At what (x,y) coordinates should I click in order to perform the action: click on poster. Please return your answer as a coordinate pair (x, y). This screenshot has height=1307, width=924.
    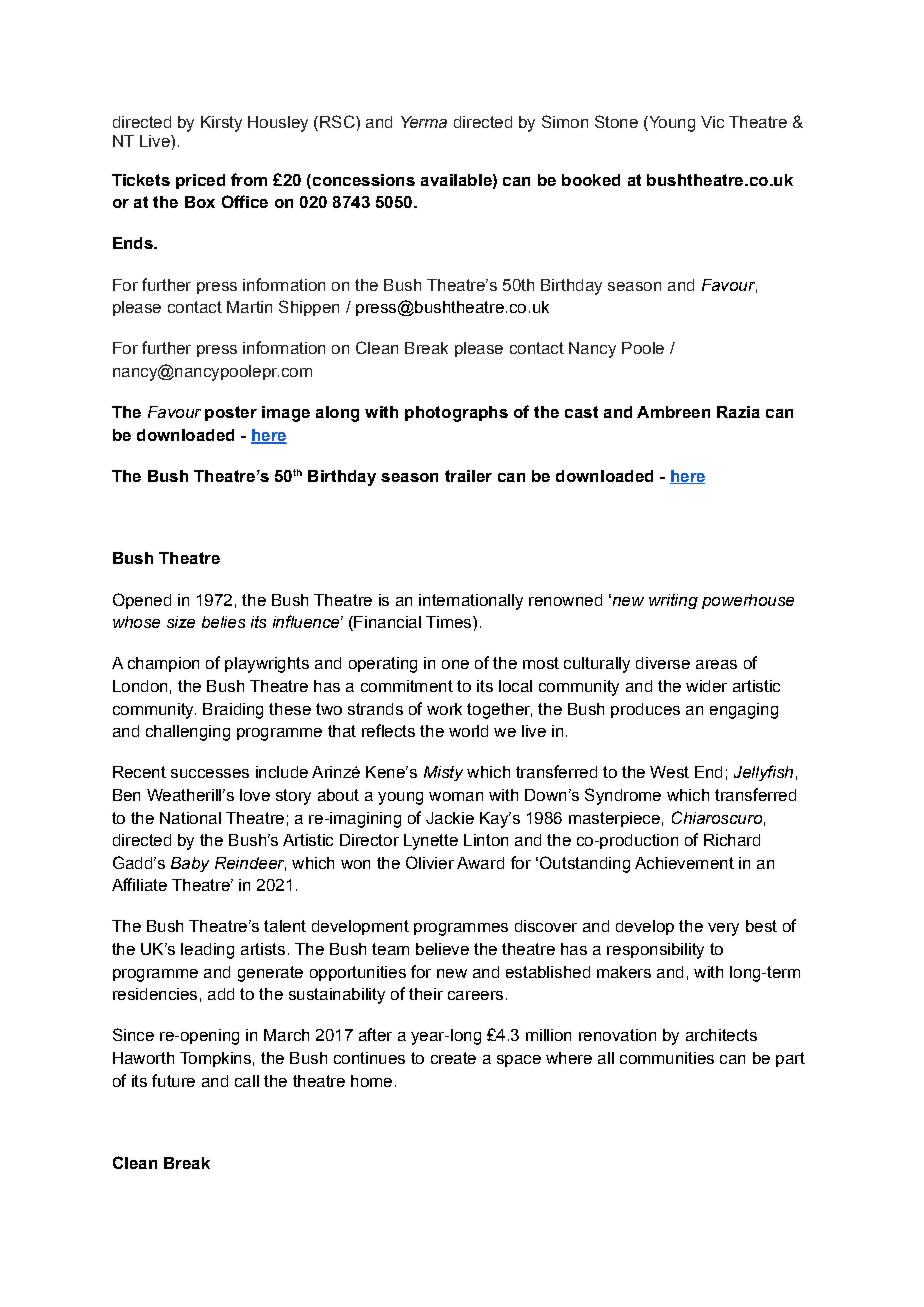
    Looking at the image, I should click on (231, 413).
